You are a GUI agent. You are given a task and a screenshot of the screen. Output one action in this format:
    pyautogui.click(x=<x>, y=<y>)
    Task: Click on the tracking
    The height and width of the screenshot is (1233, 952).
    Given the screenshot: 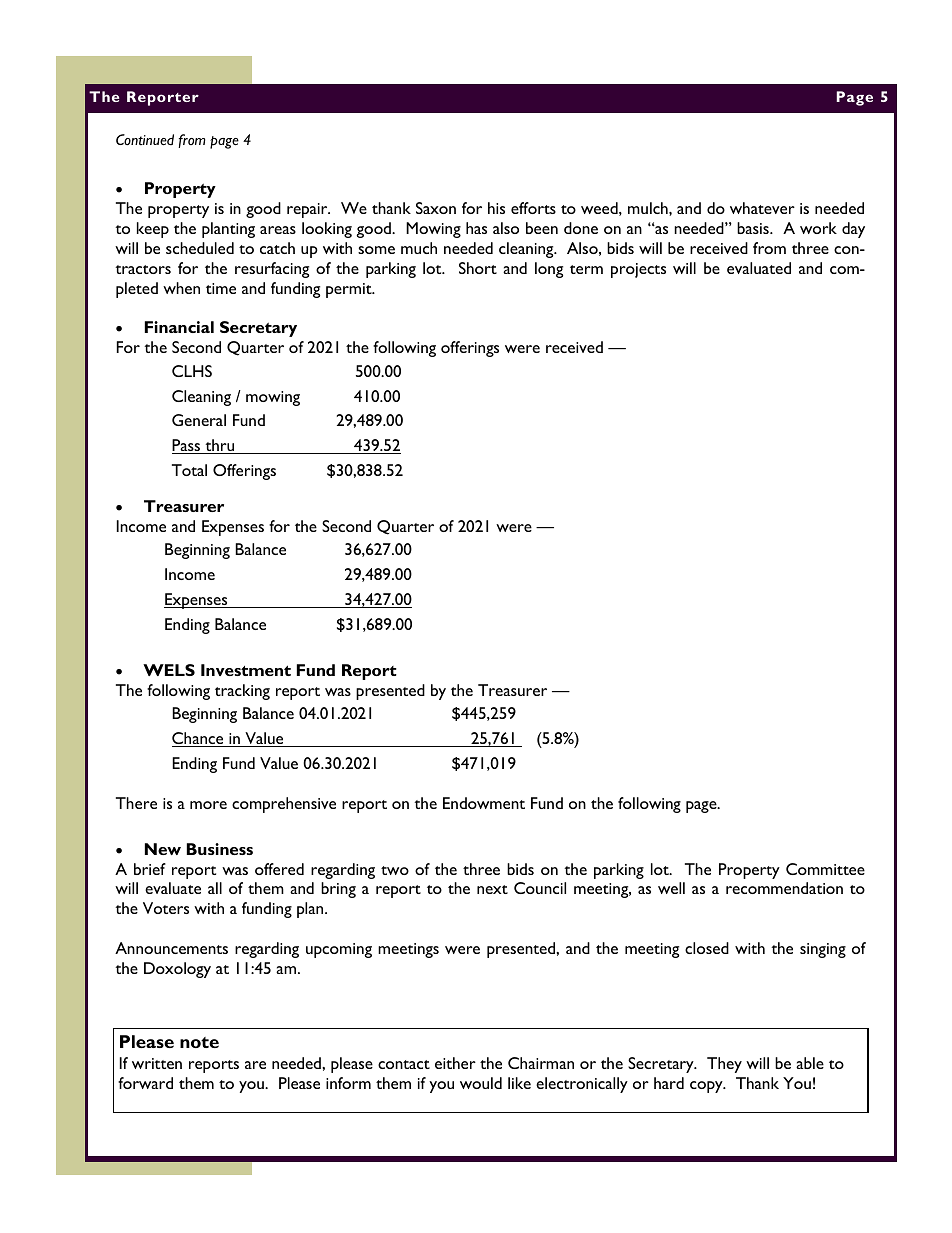 What is the action you would take?
    pyautogui.click(x=242, y=692)
